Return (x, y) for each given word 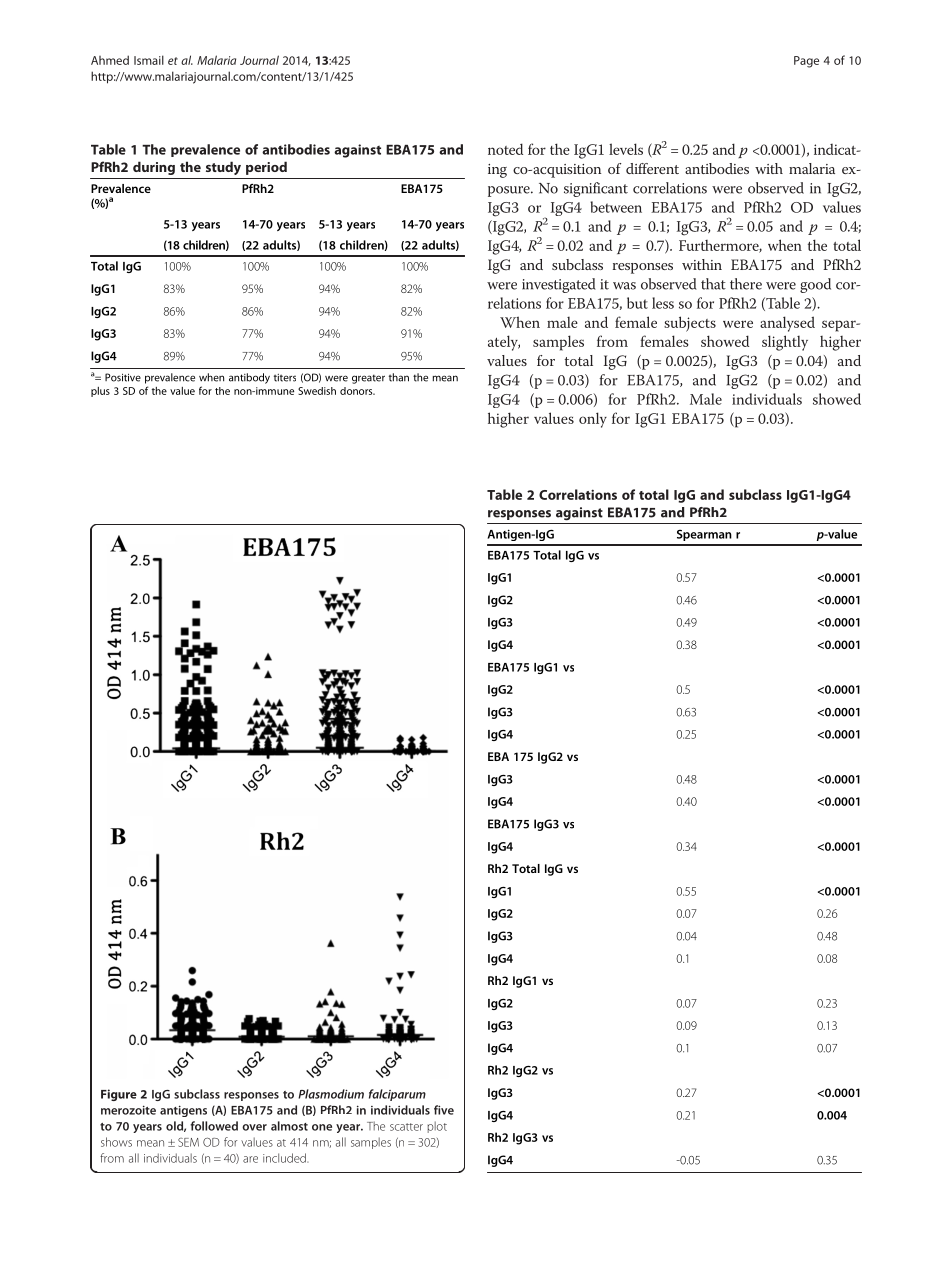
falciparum (397, 1095)
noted (505, 149)
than (399, 377)
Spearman (704, 535)
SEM (188, 1142)
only (593, 420)
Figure (119, 1095)
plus (100, 392)
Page (806, 62)
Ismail (149, 60)
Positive (123, 377)
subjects (690, 324)
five (444, 1110)
